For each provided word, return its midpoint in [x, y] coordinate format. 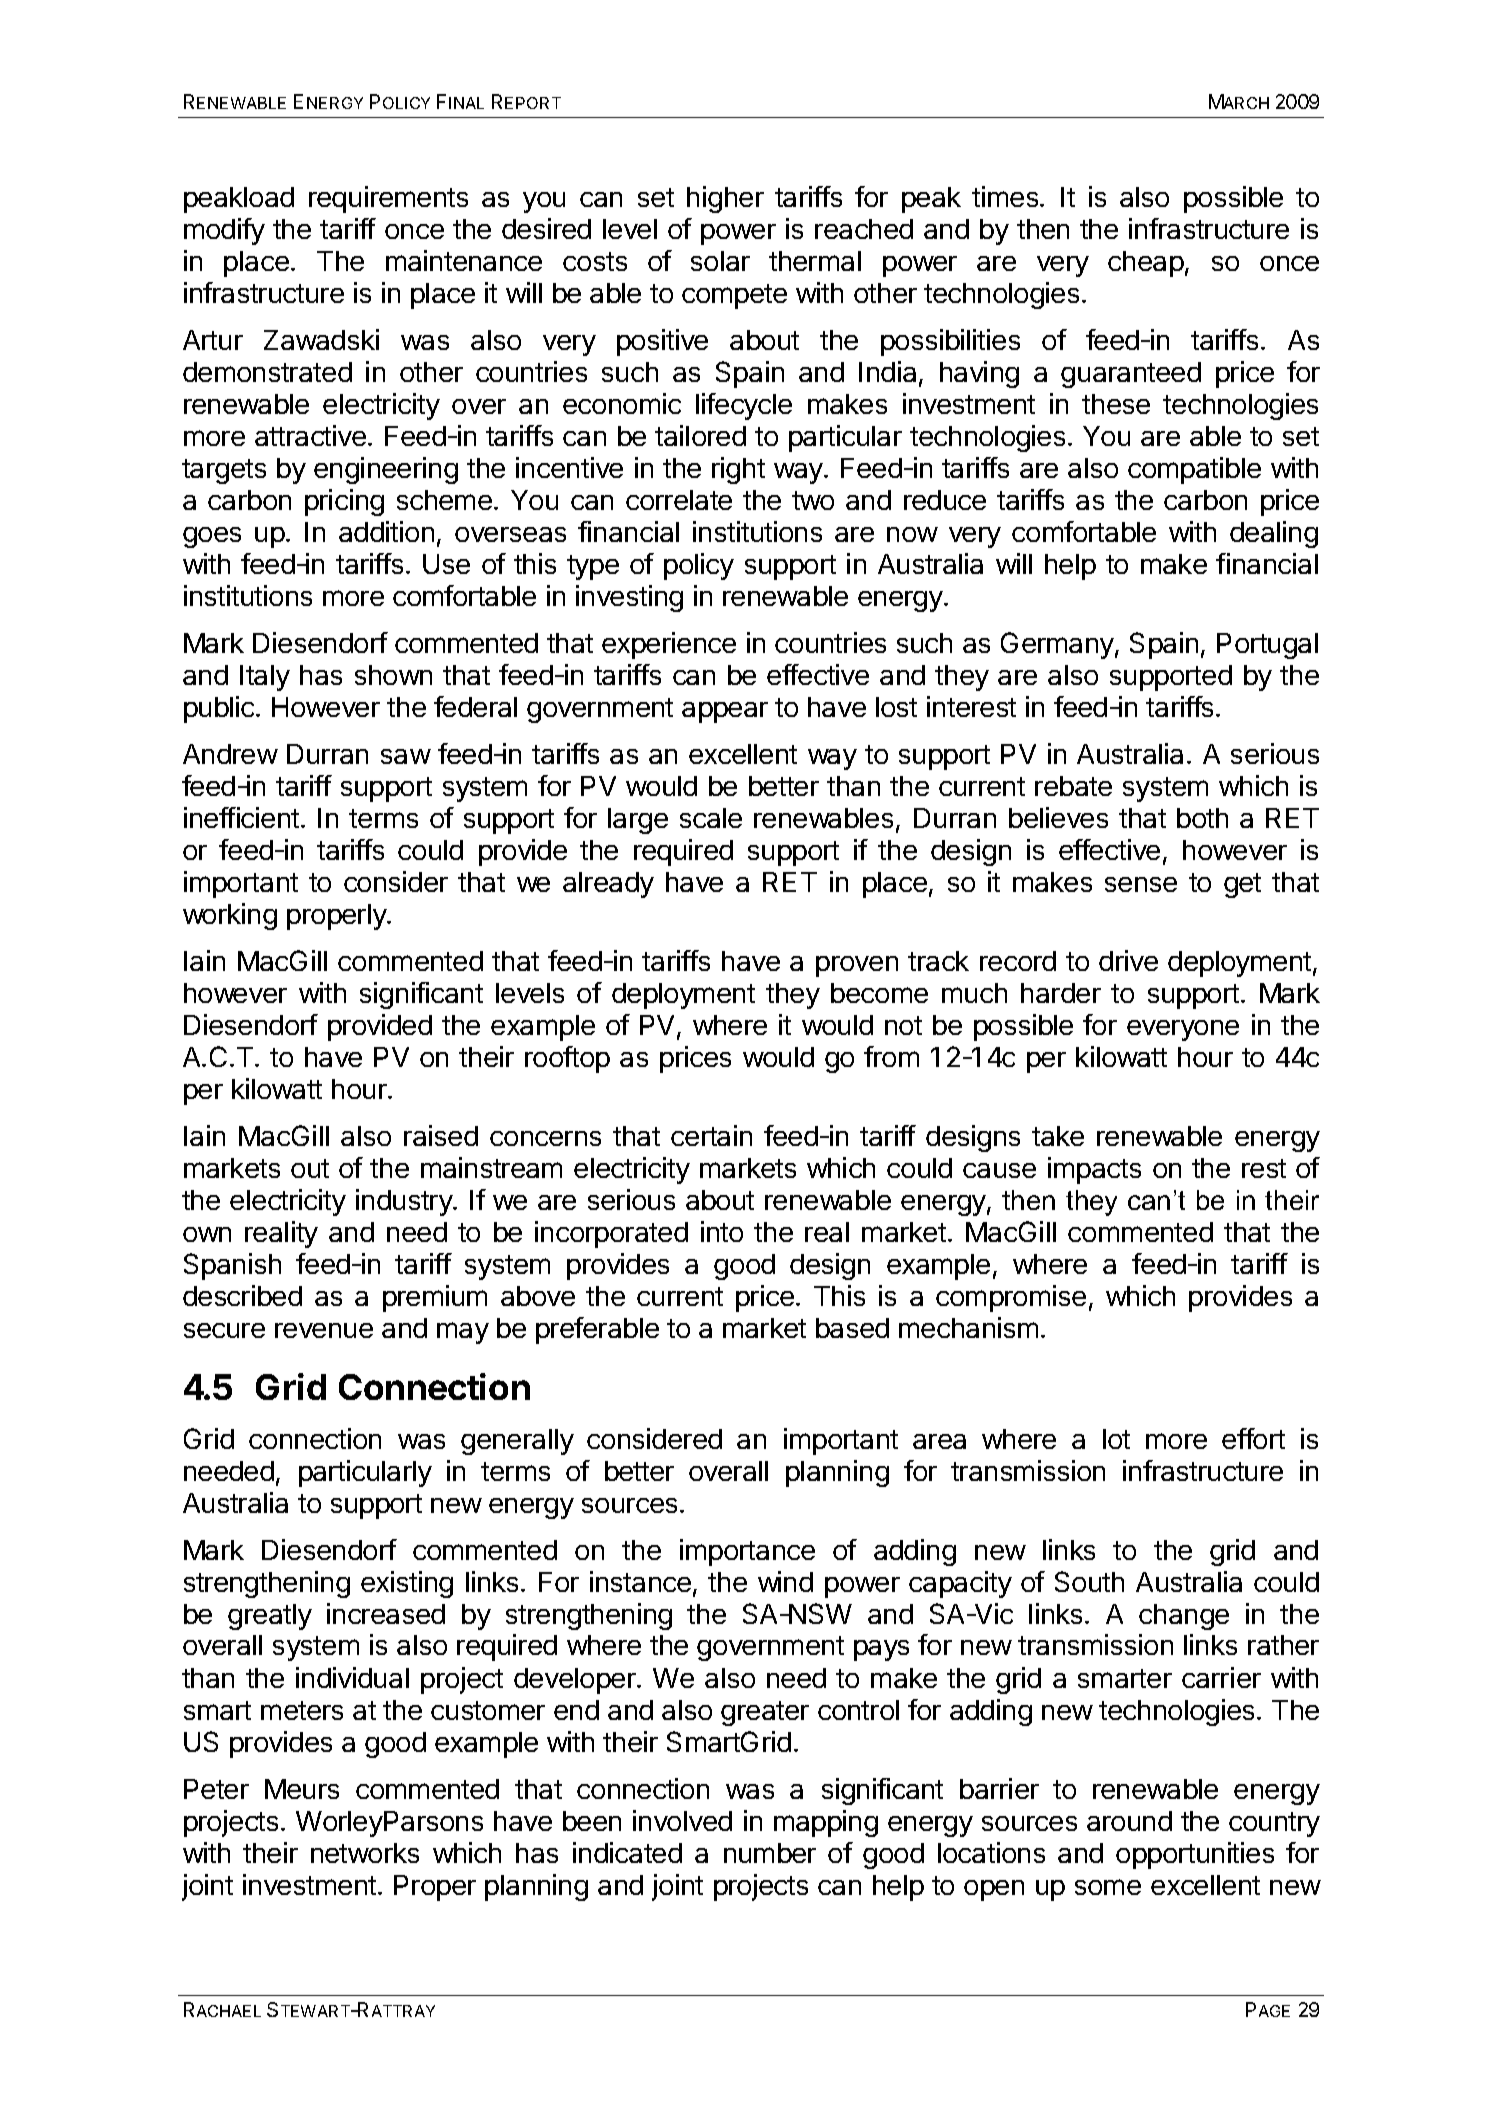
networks [365, 1853]
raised [441, 1135]
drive [1128, 960]
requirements [388, 199]
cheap [1146, 264]
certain [711, 1135]
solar [720, 261]
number [770, 1853]
